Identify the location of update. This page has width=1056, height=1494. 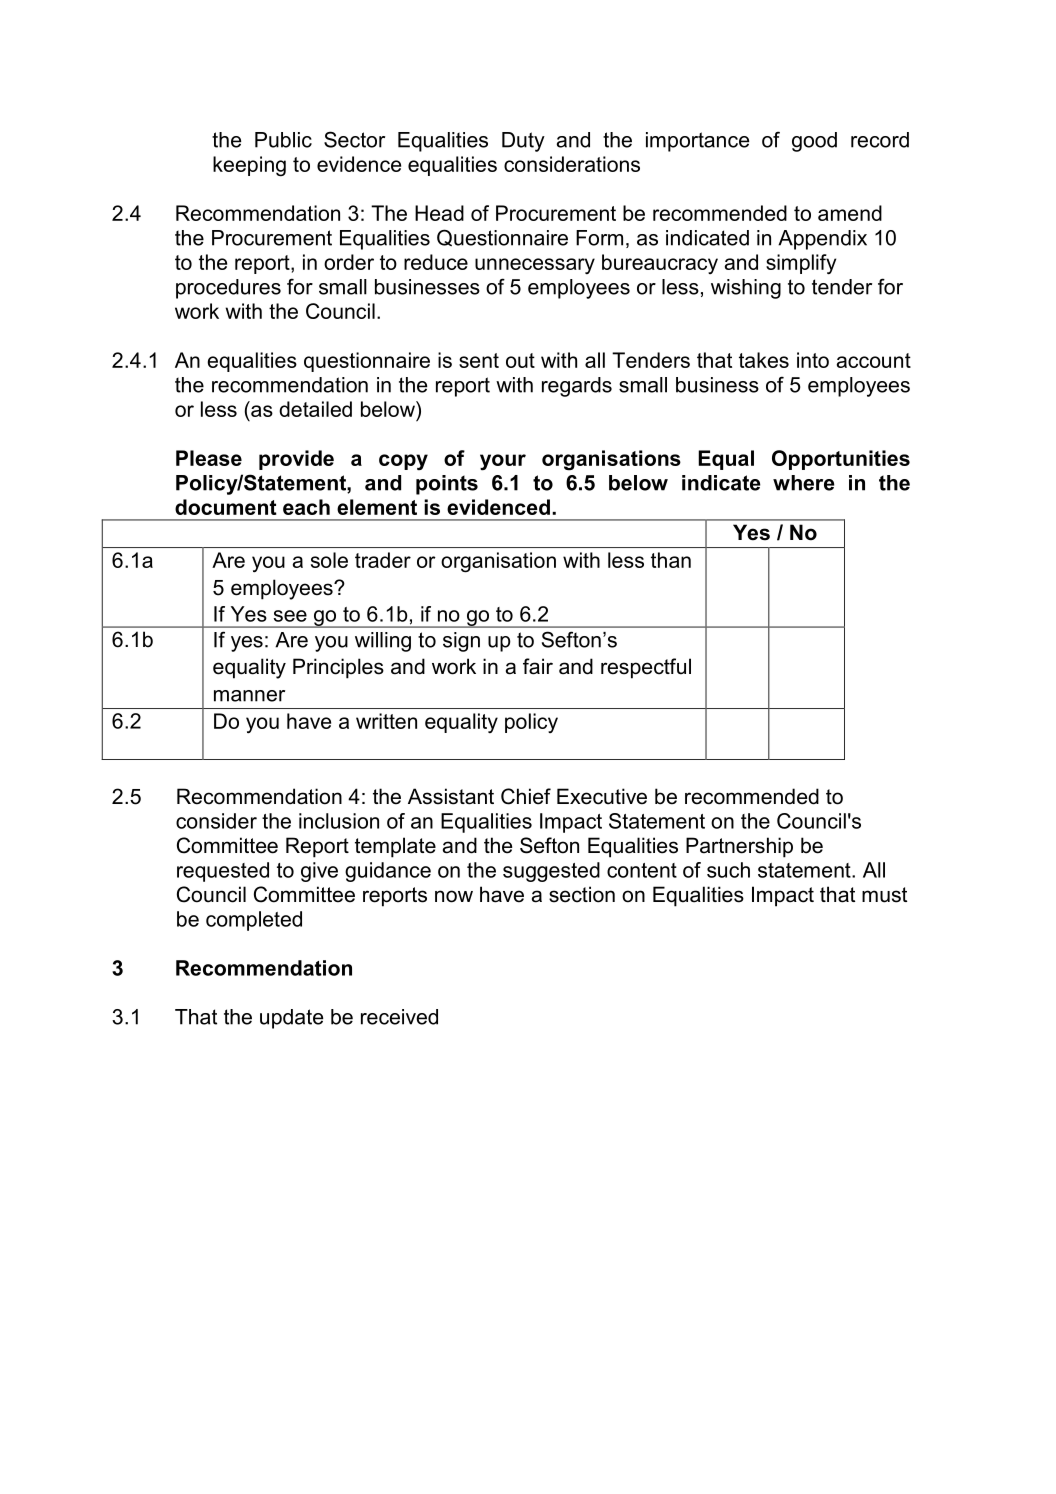
(291, 1019).
